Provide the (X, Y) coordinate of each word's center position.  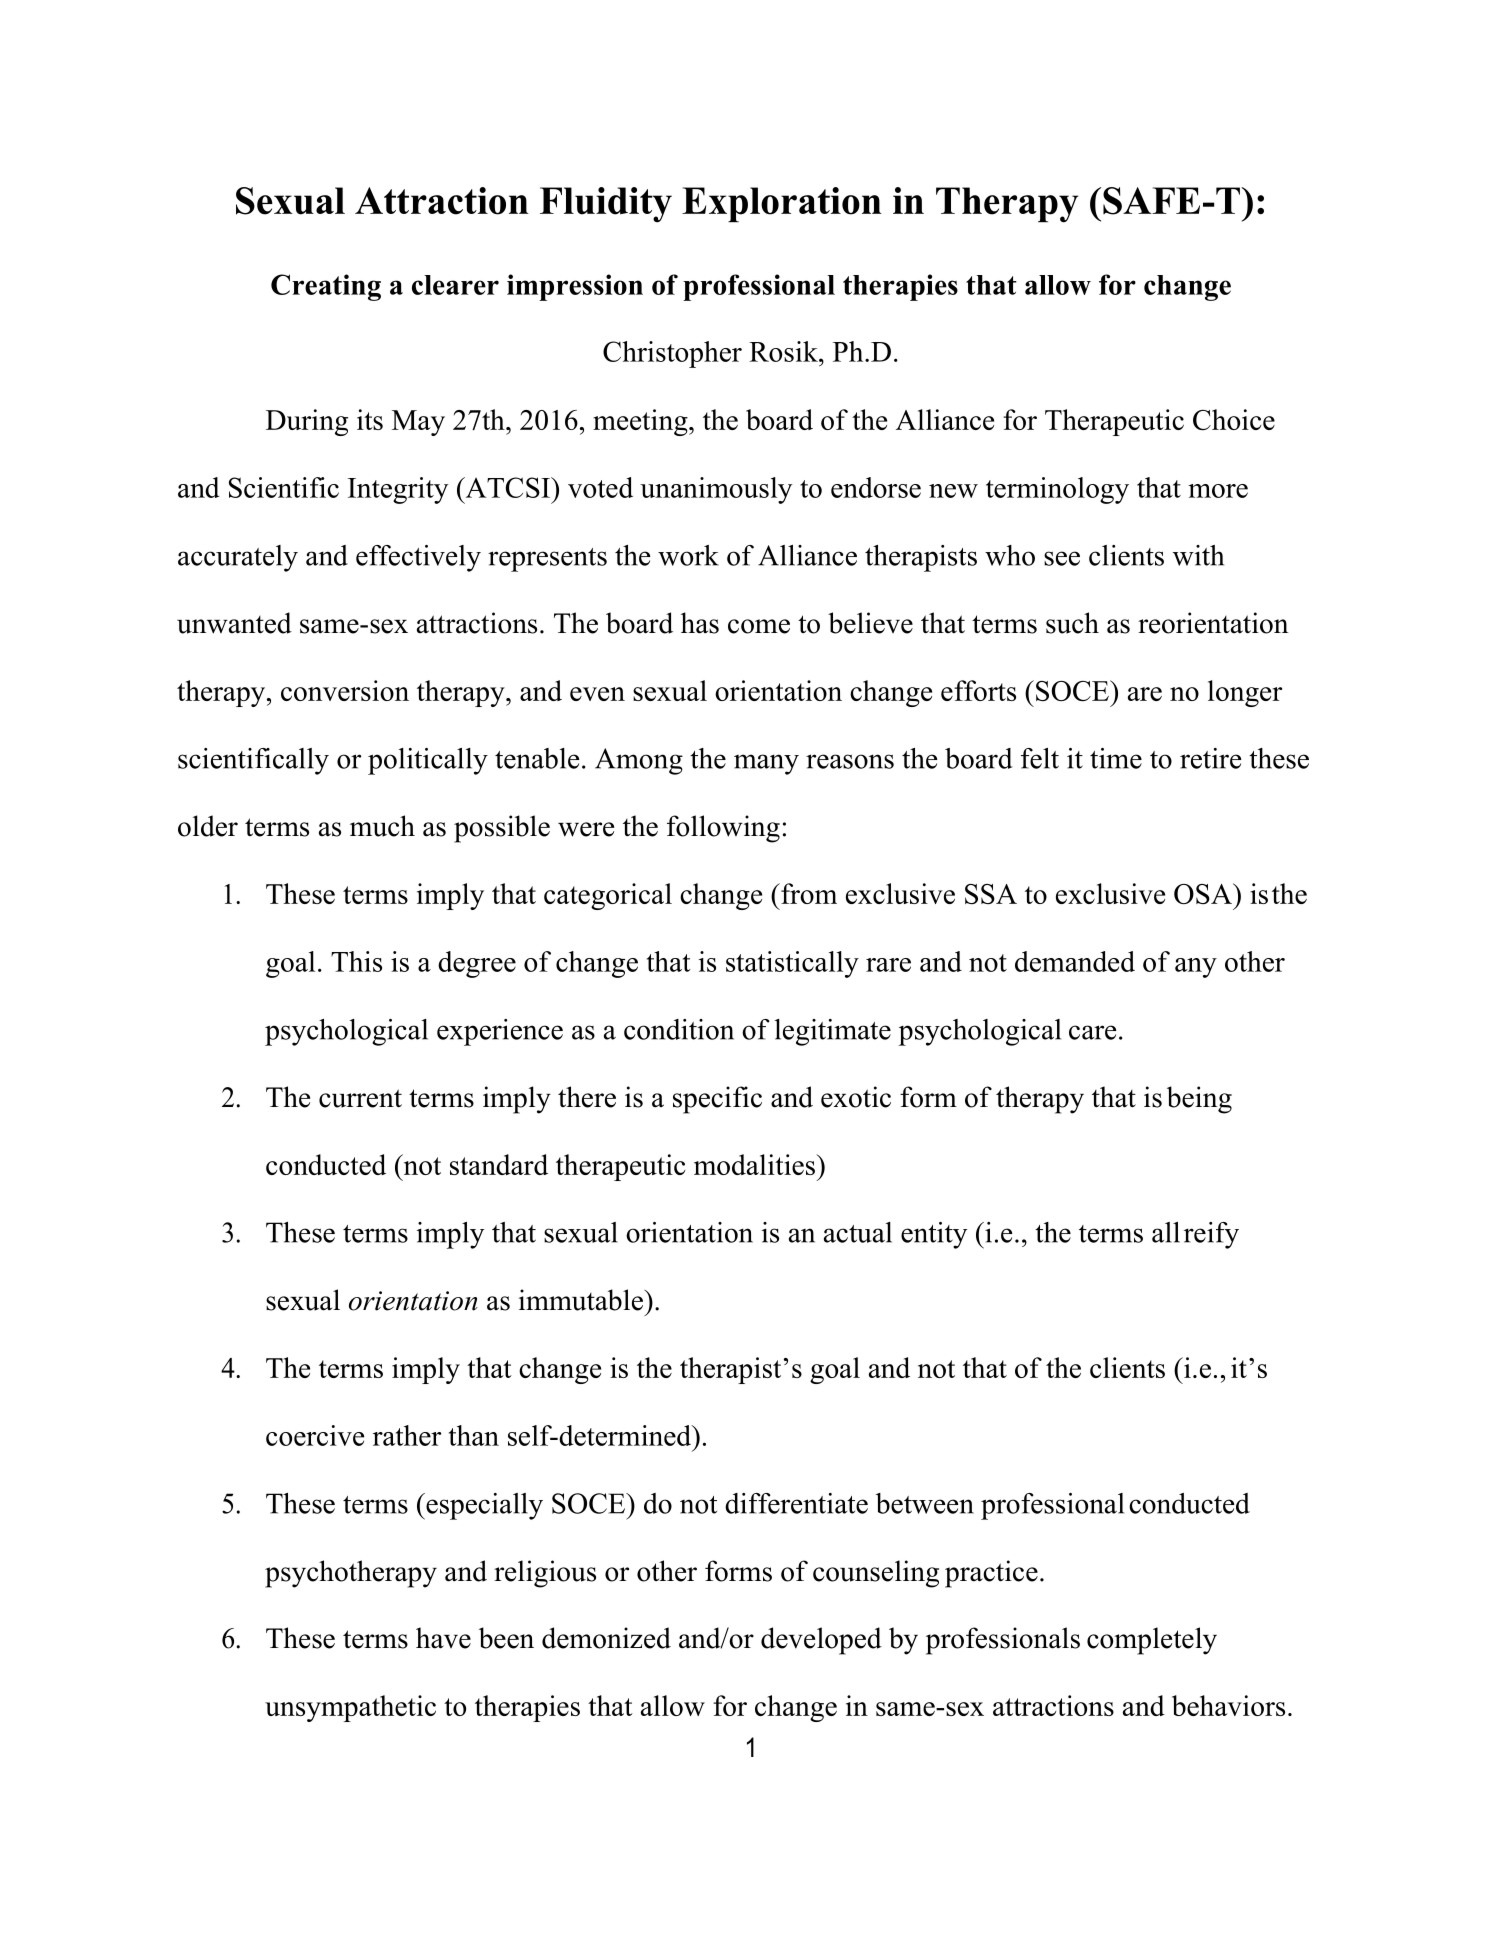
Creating (326, 287)
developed (821, 1641)
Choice (1234, 419)
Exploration (782, 204)
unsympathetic (350, 1708)
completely (1152, 1641)
